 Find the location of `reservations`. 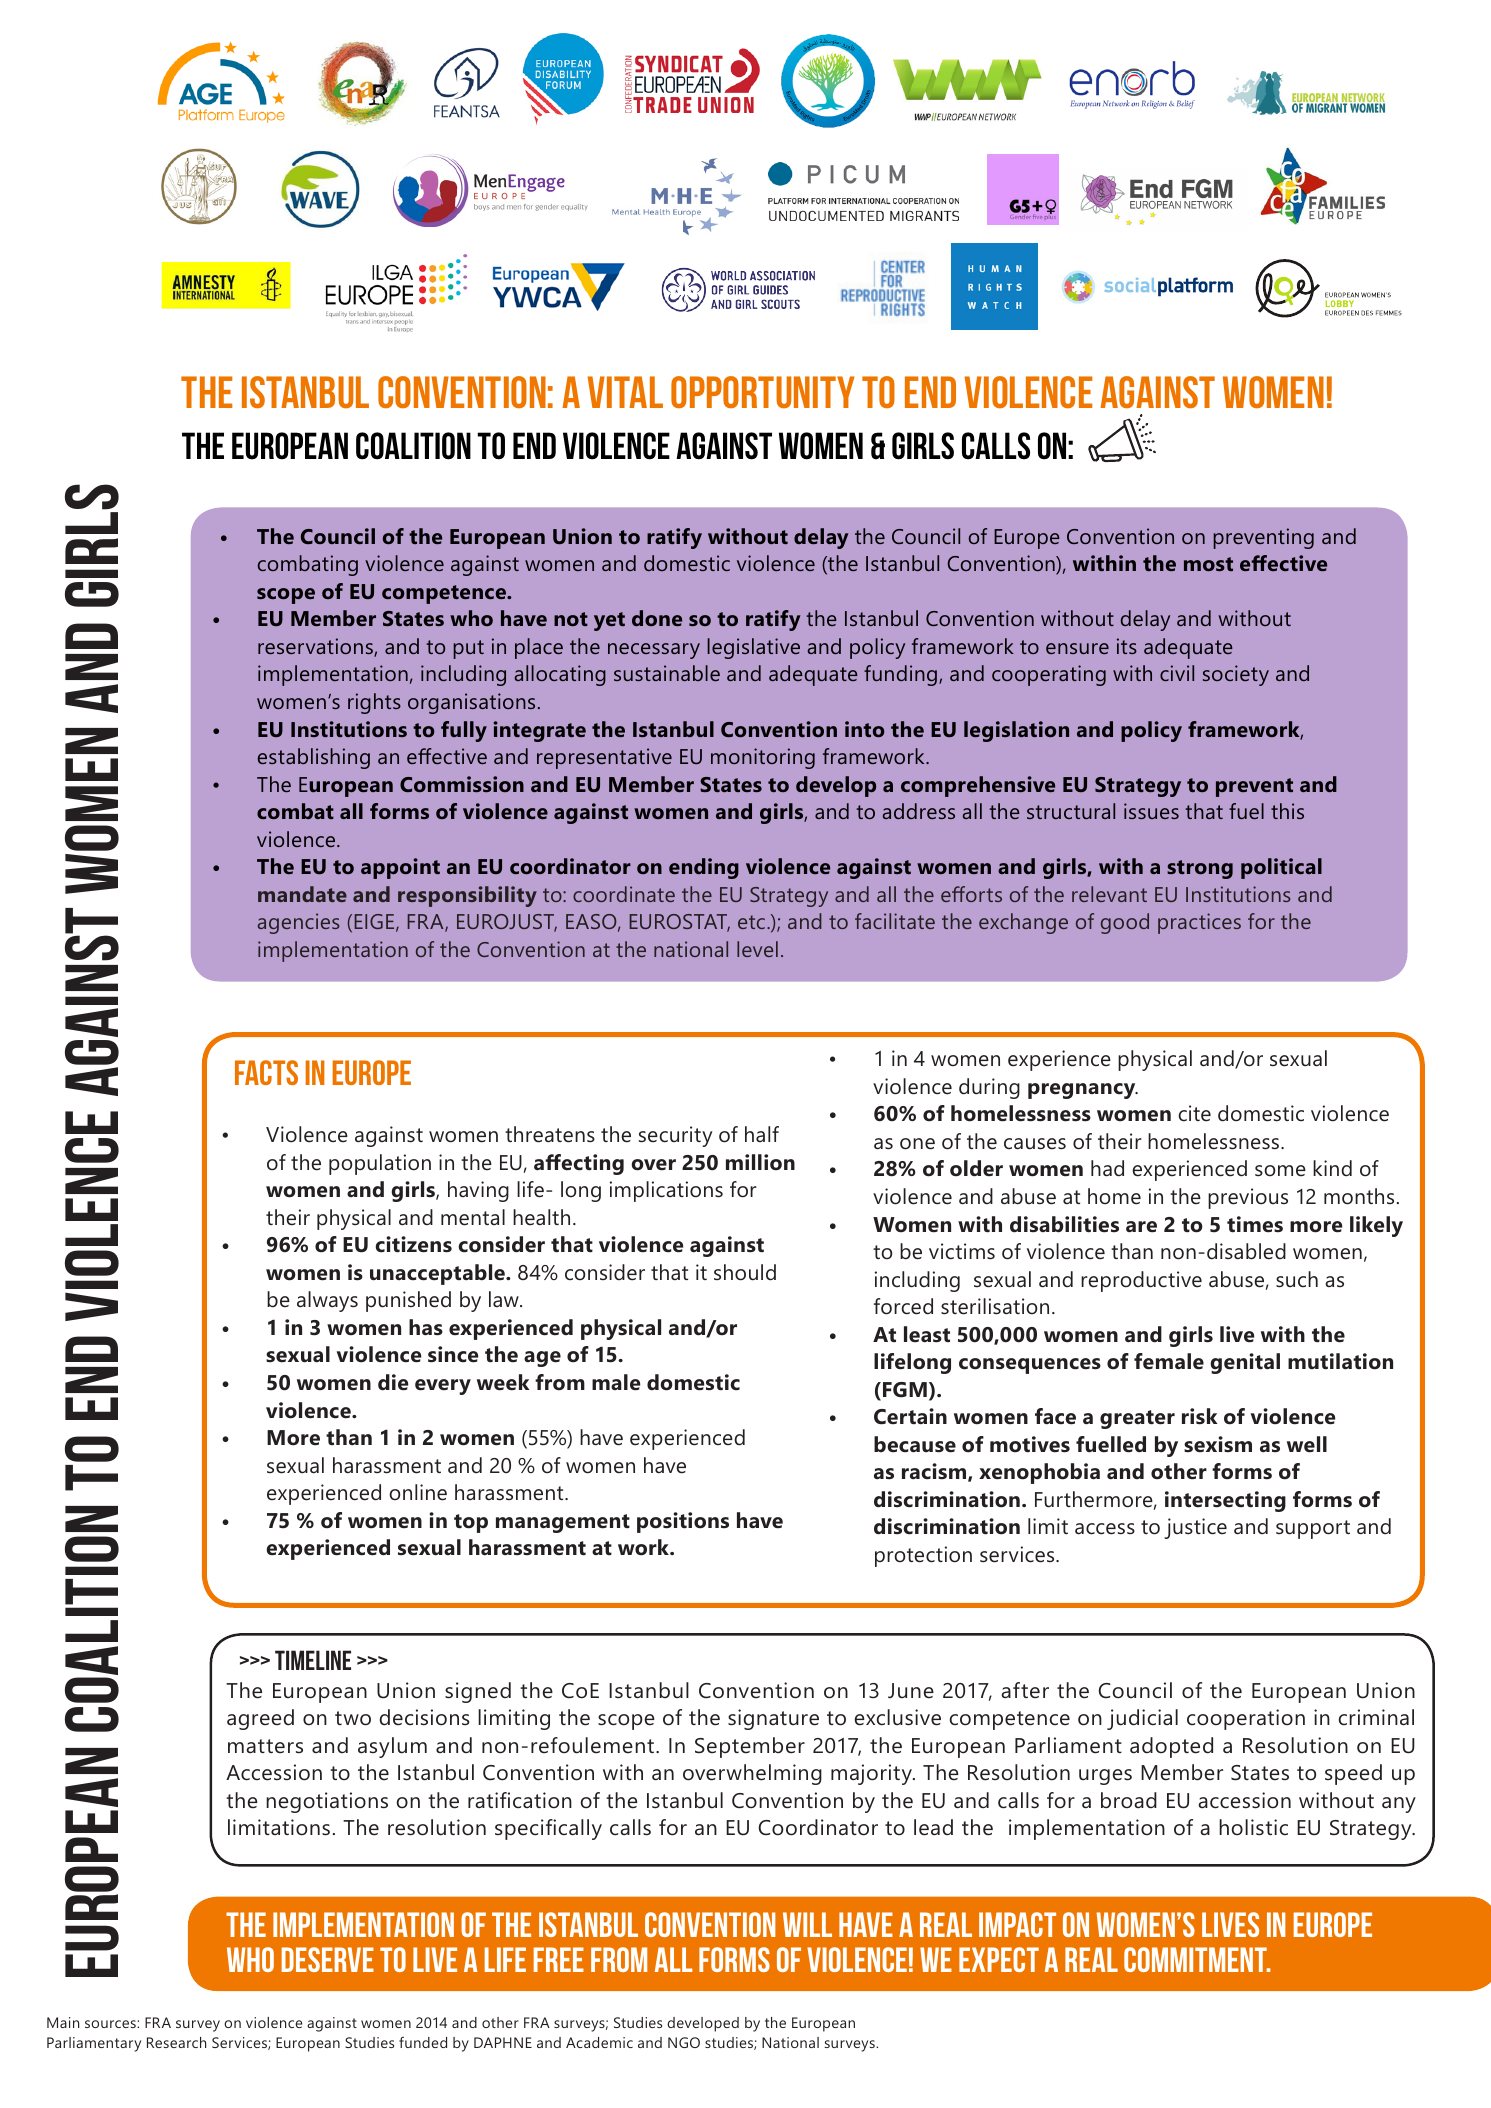

reservations is located at coordinates (316, 647).
